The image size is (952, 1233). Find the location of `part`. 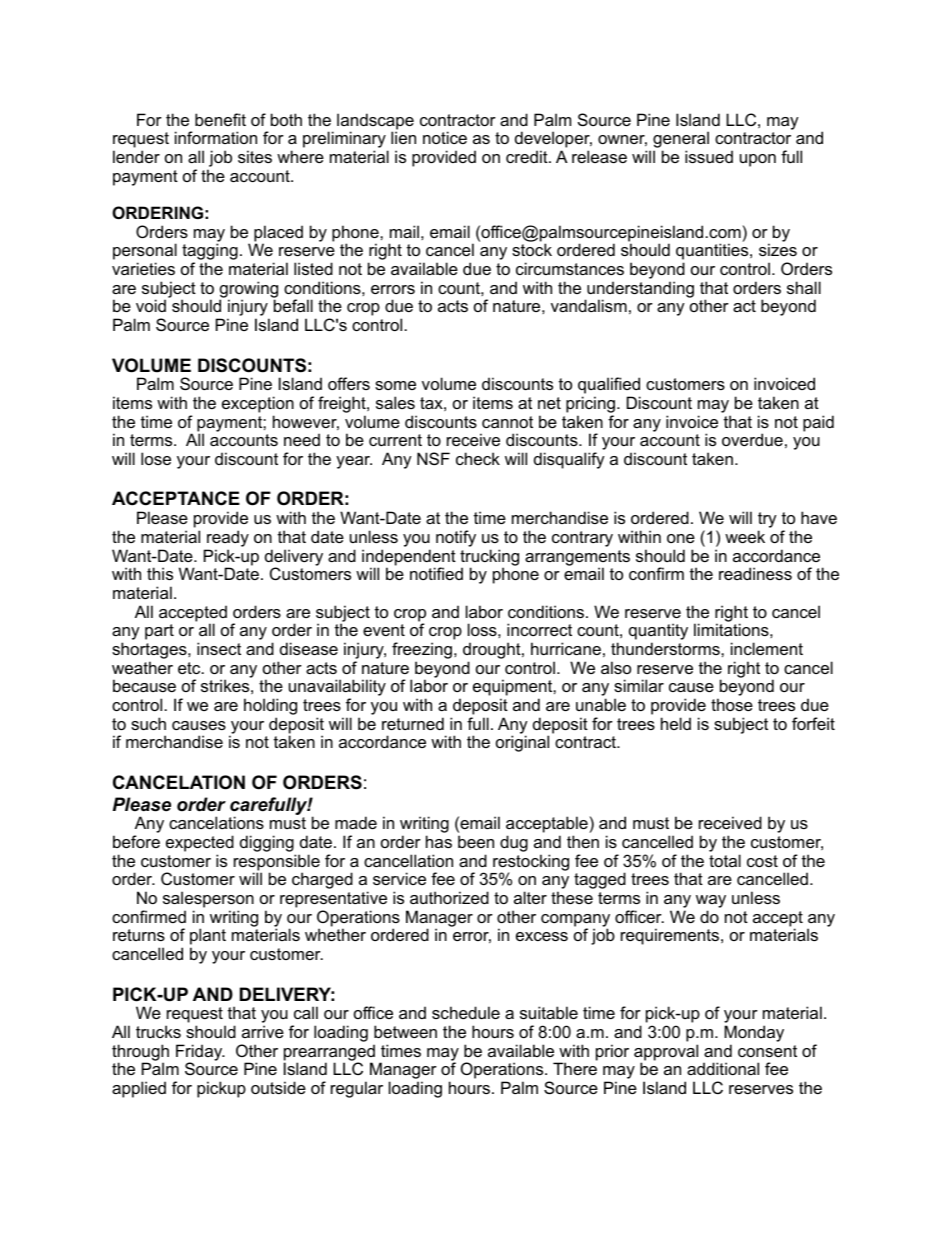

part is located at coordinates (159, 632).
